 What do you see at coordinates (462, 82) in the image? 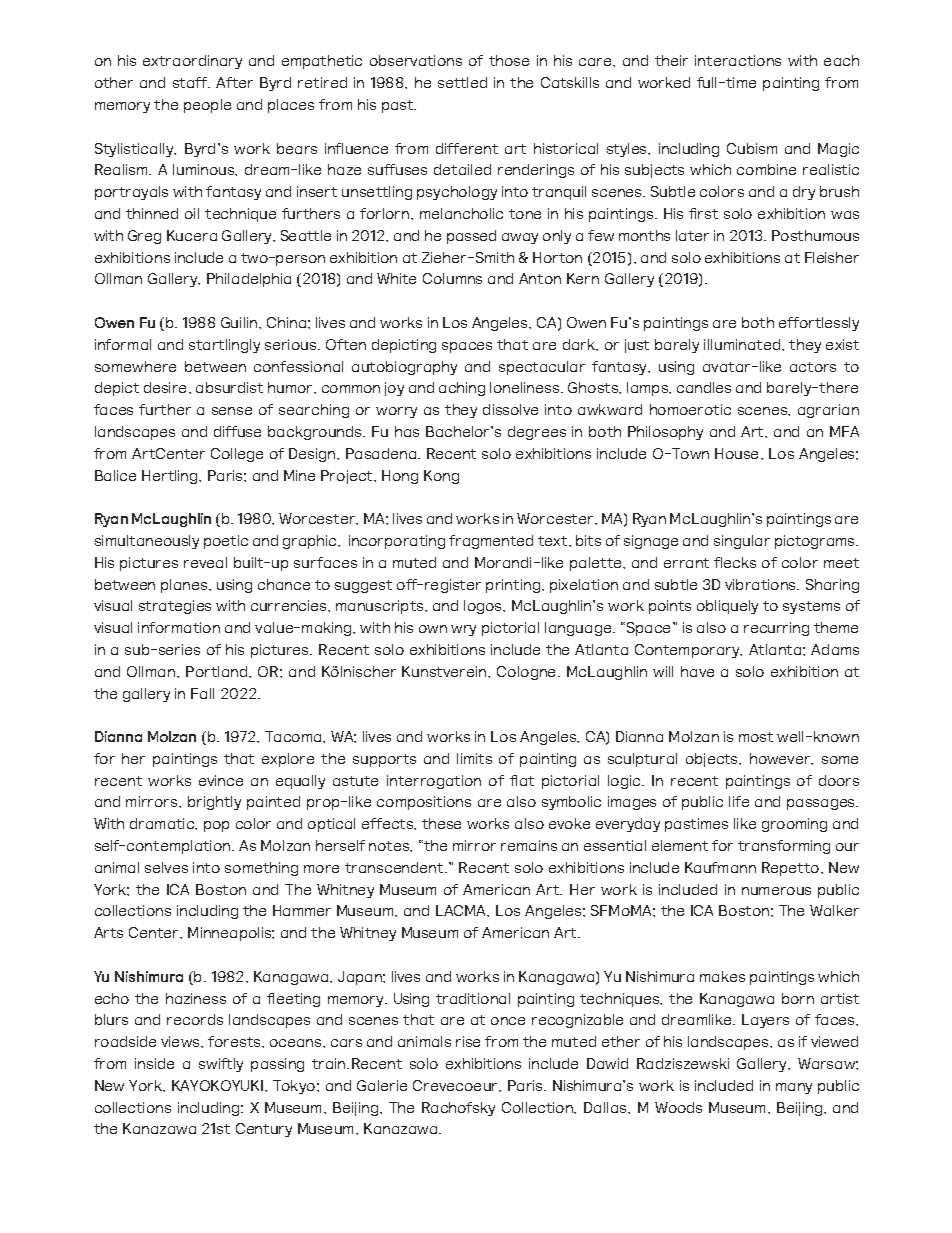
I see `settled` at bounding box center [462, 82].
